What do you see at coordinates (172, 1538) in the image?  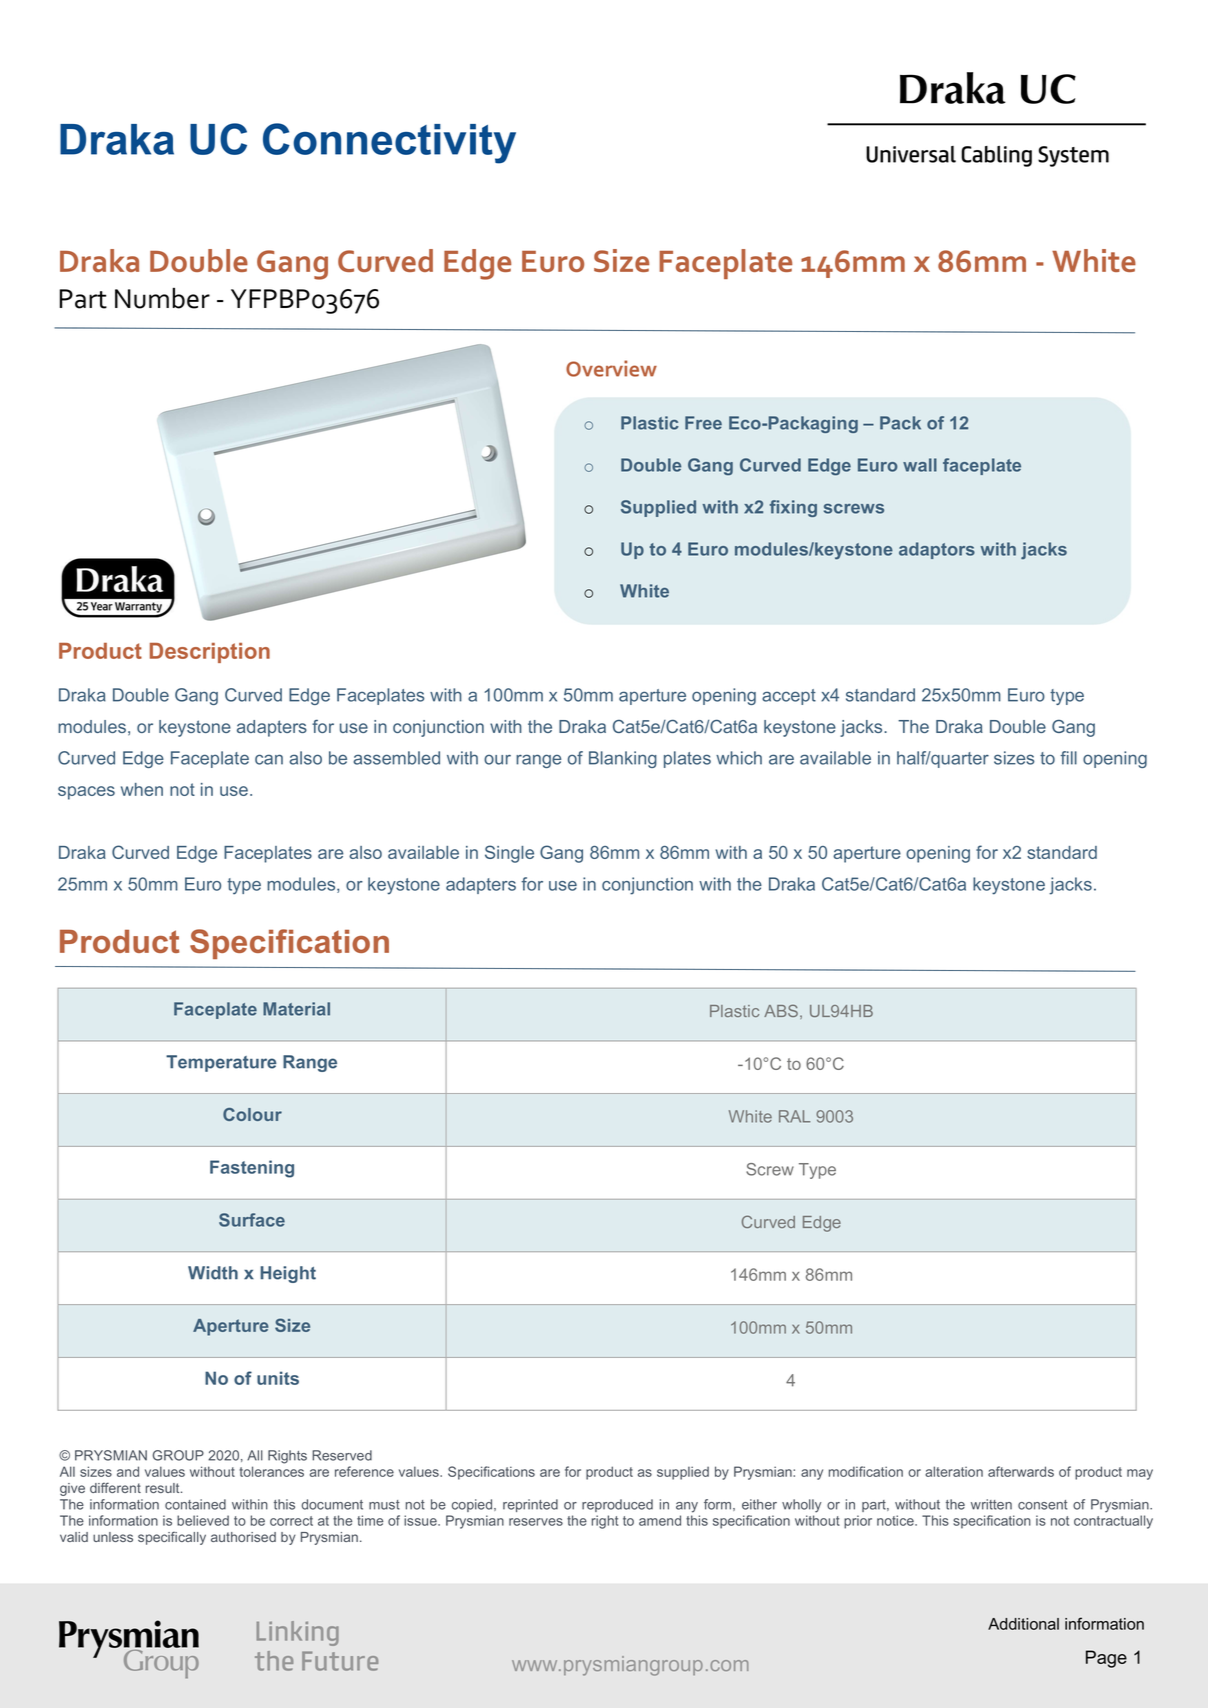 I see `specifically` at bounding box center [172, 1538].
